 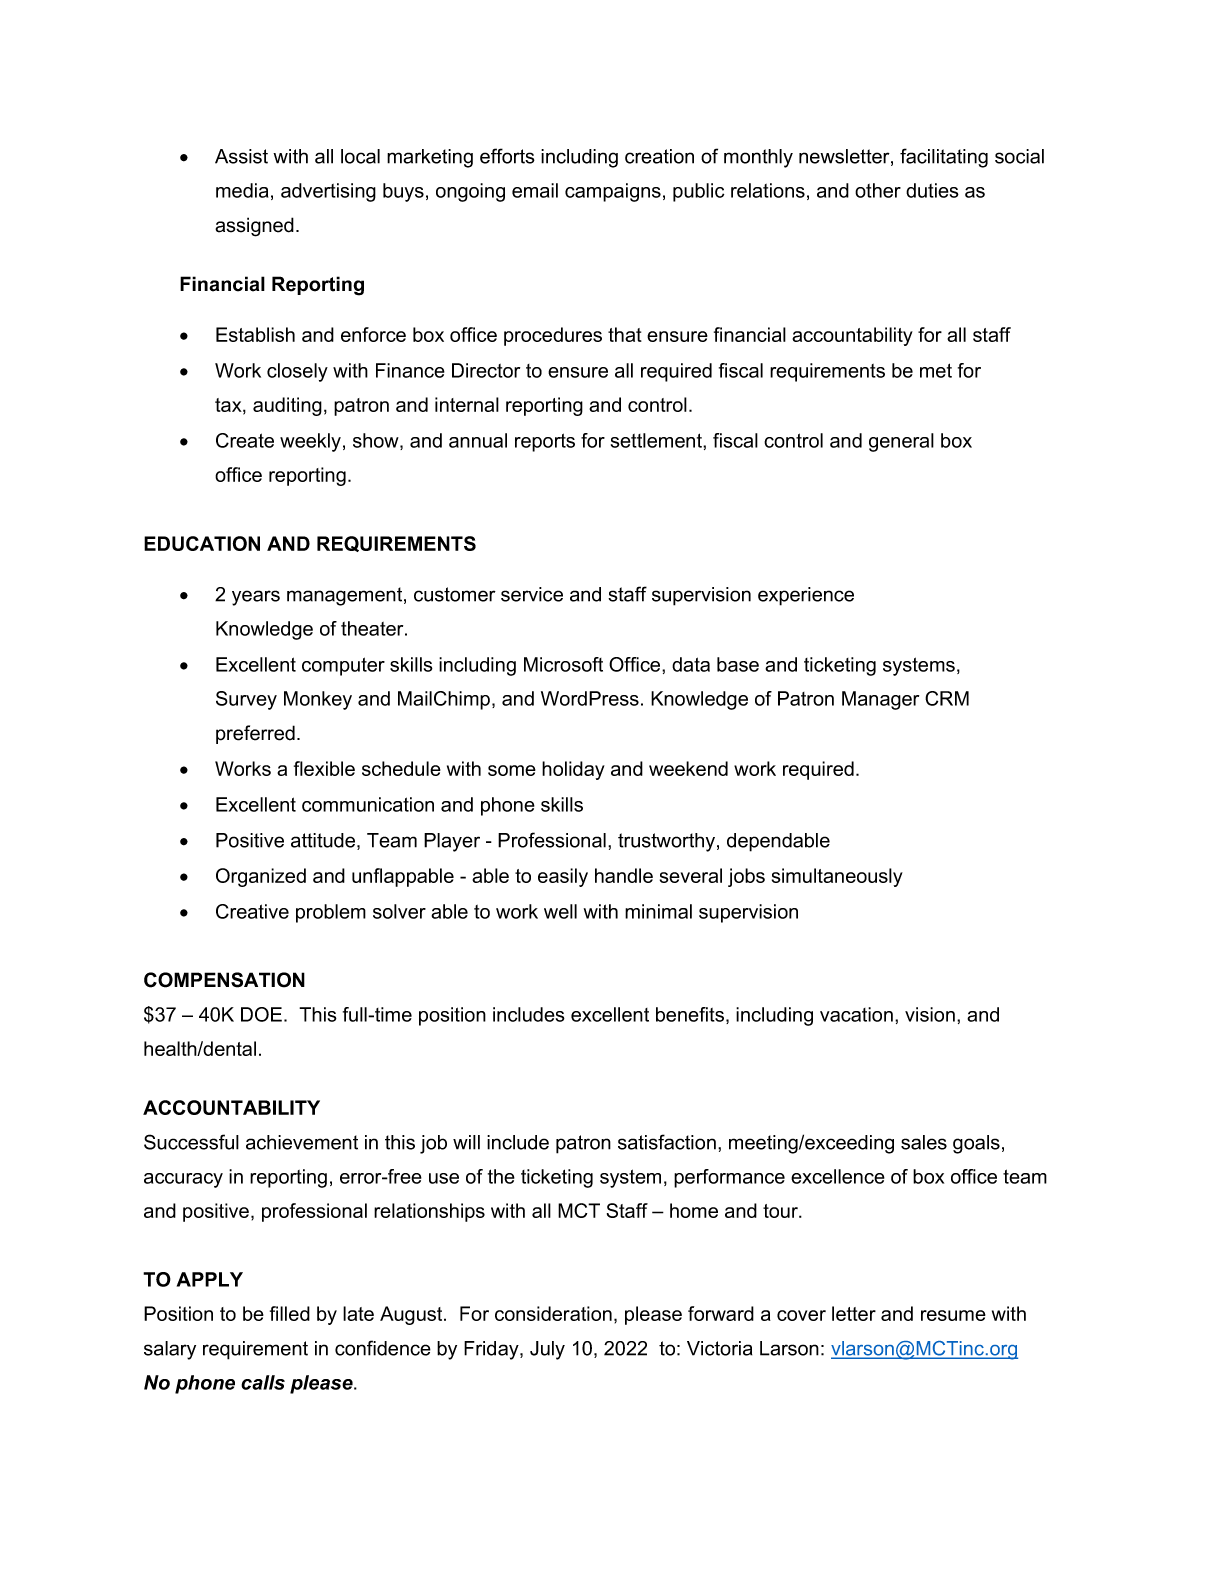 What do you see at coordinates (547, 1350) in the page?
I see `July` at bounding box center [547, 1350].
